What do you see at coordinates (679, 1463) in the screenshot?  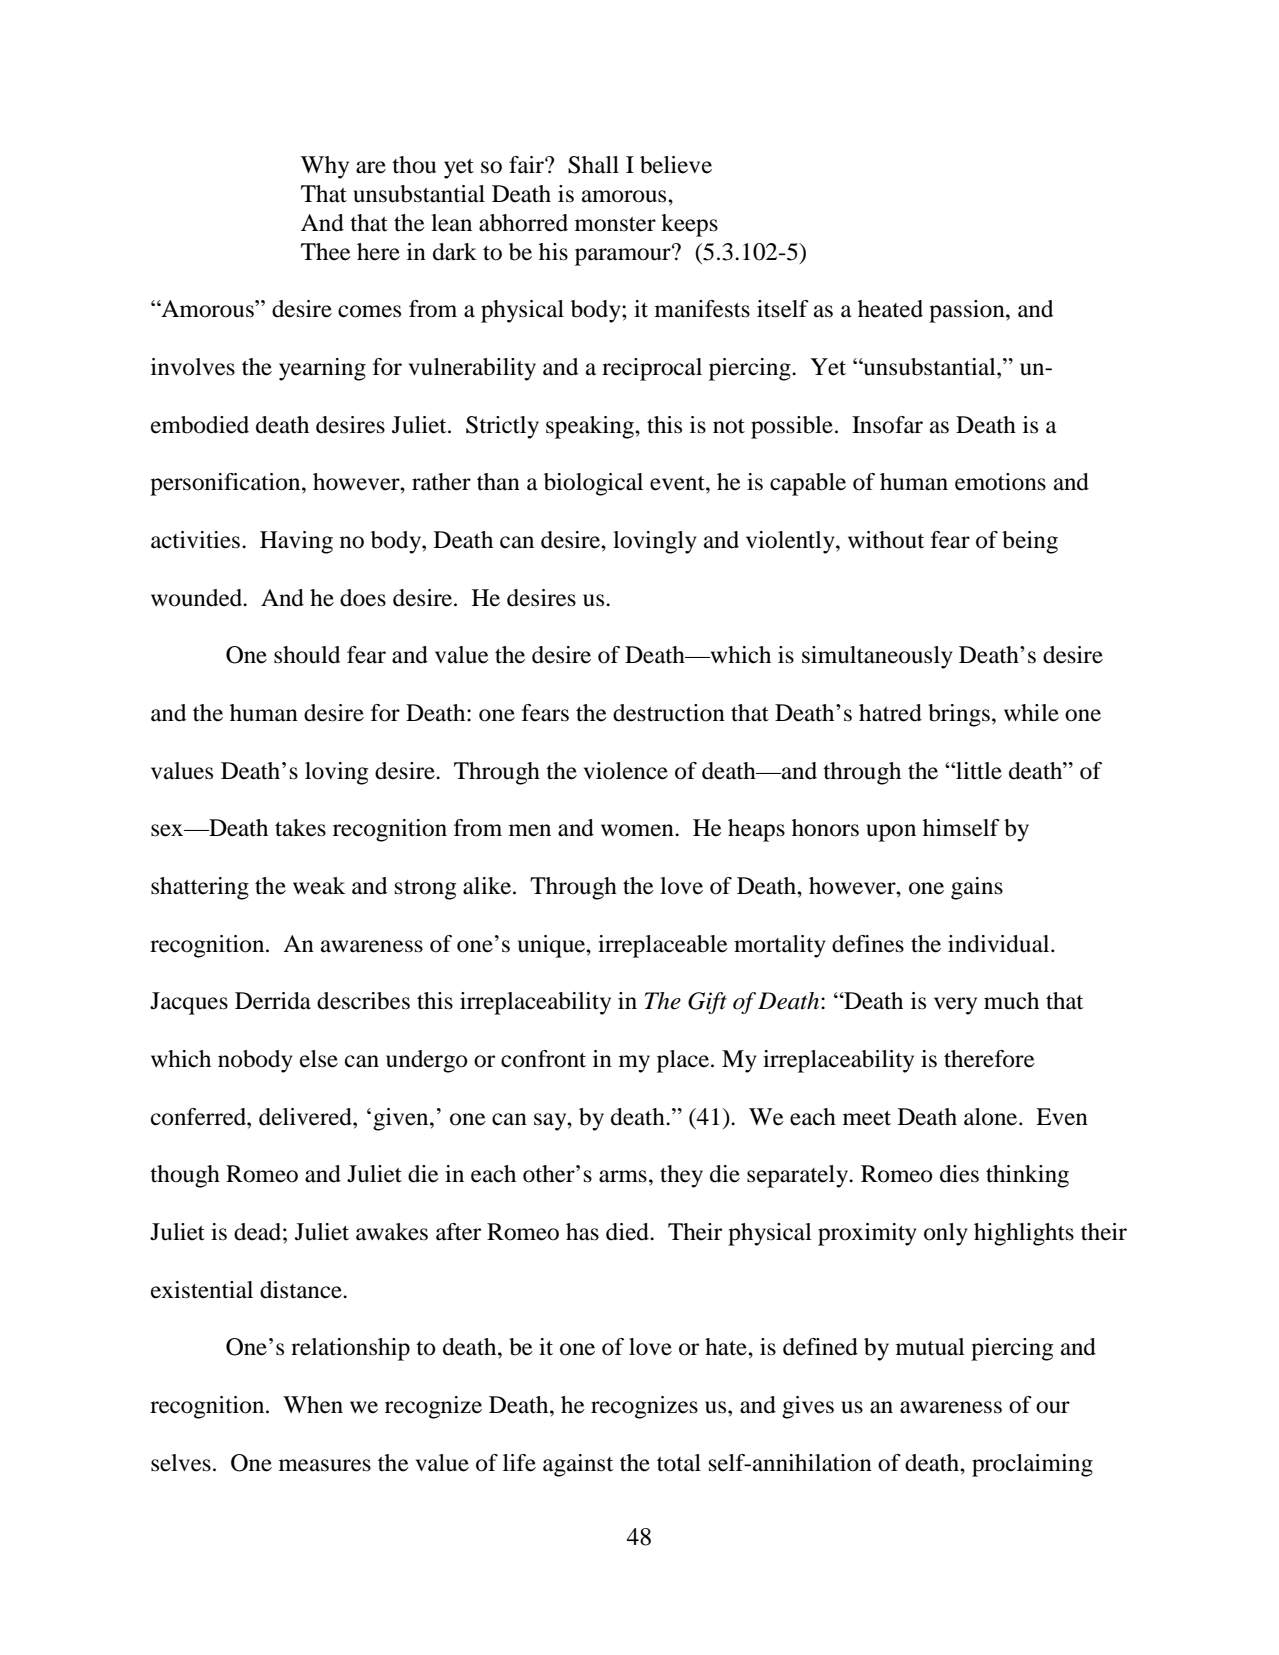 I see `total` at bounding box center [679, 1463].
